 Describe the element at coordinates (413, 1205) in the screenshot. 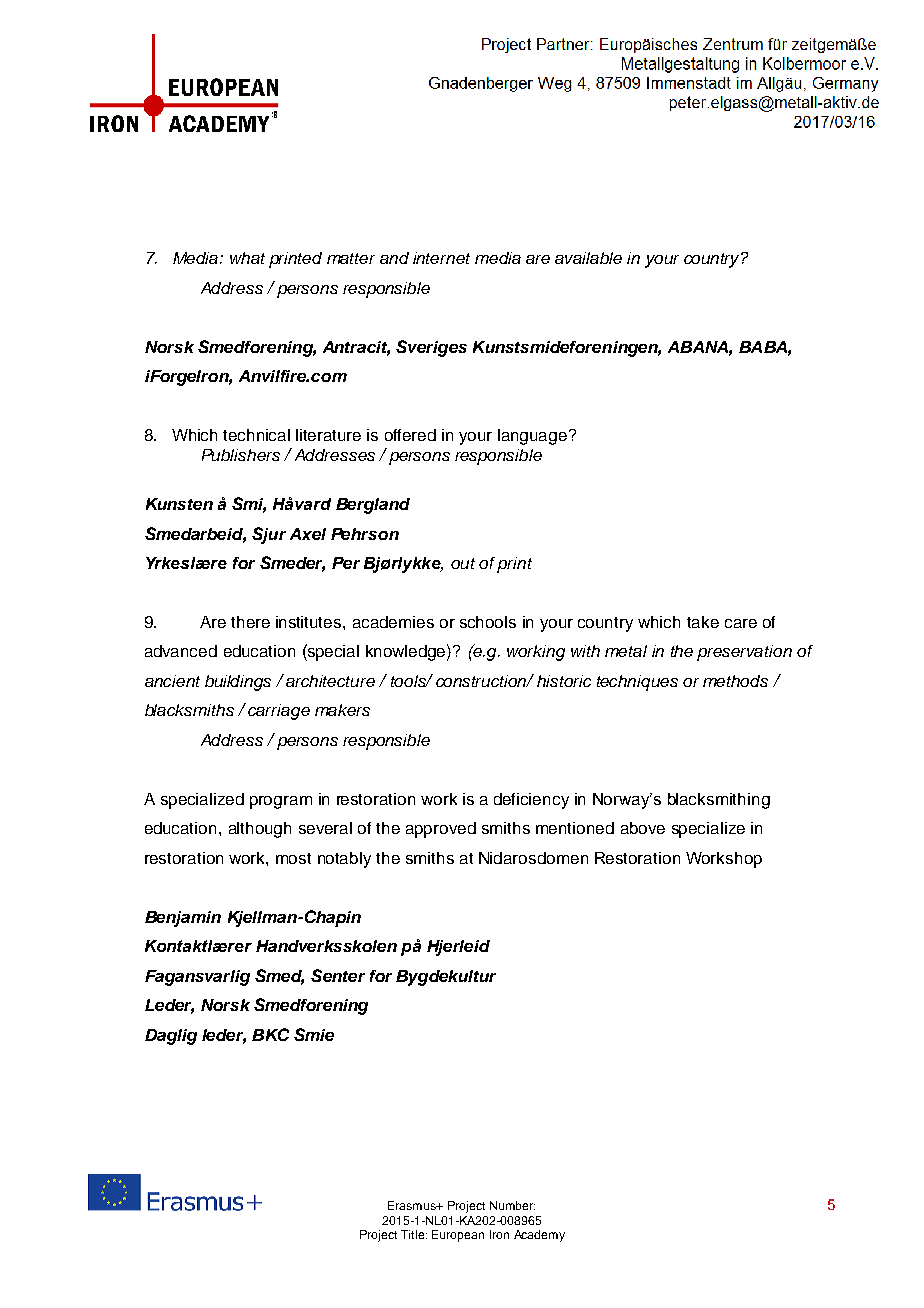

I see `Erasmus` at that location.
